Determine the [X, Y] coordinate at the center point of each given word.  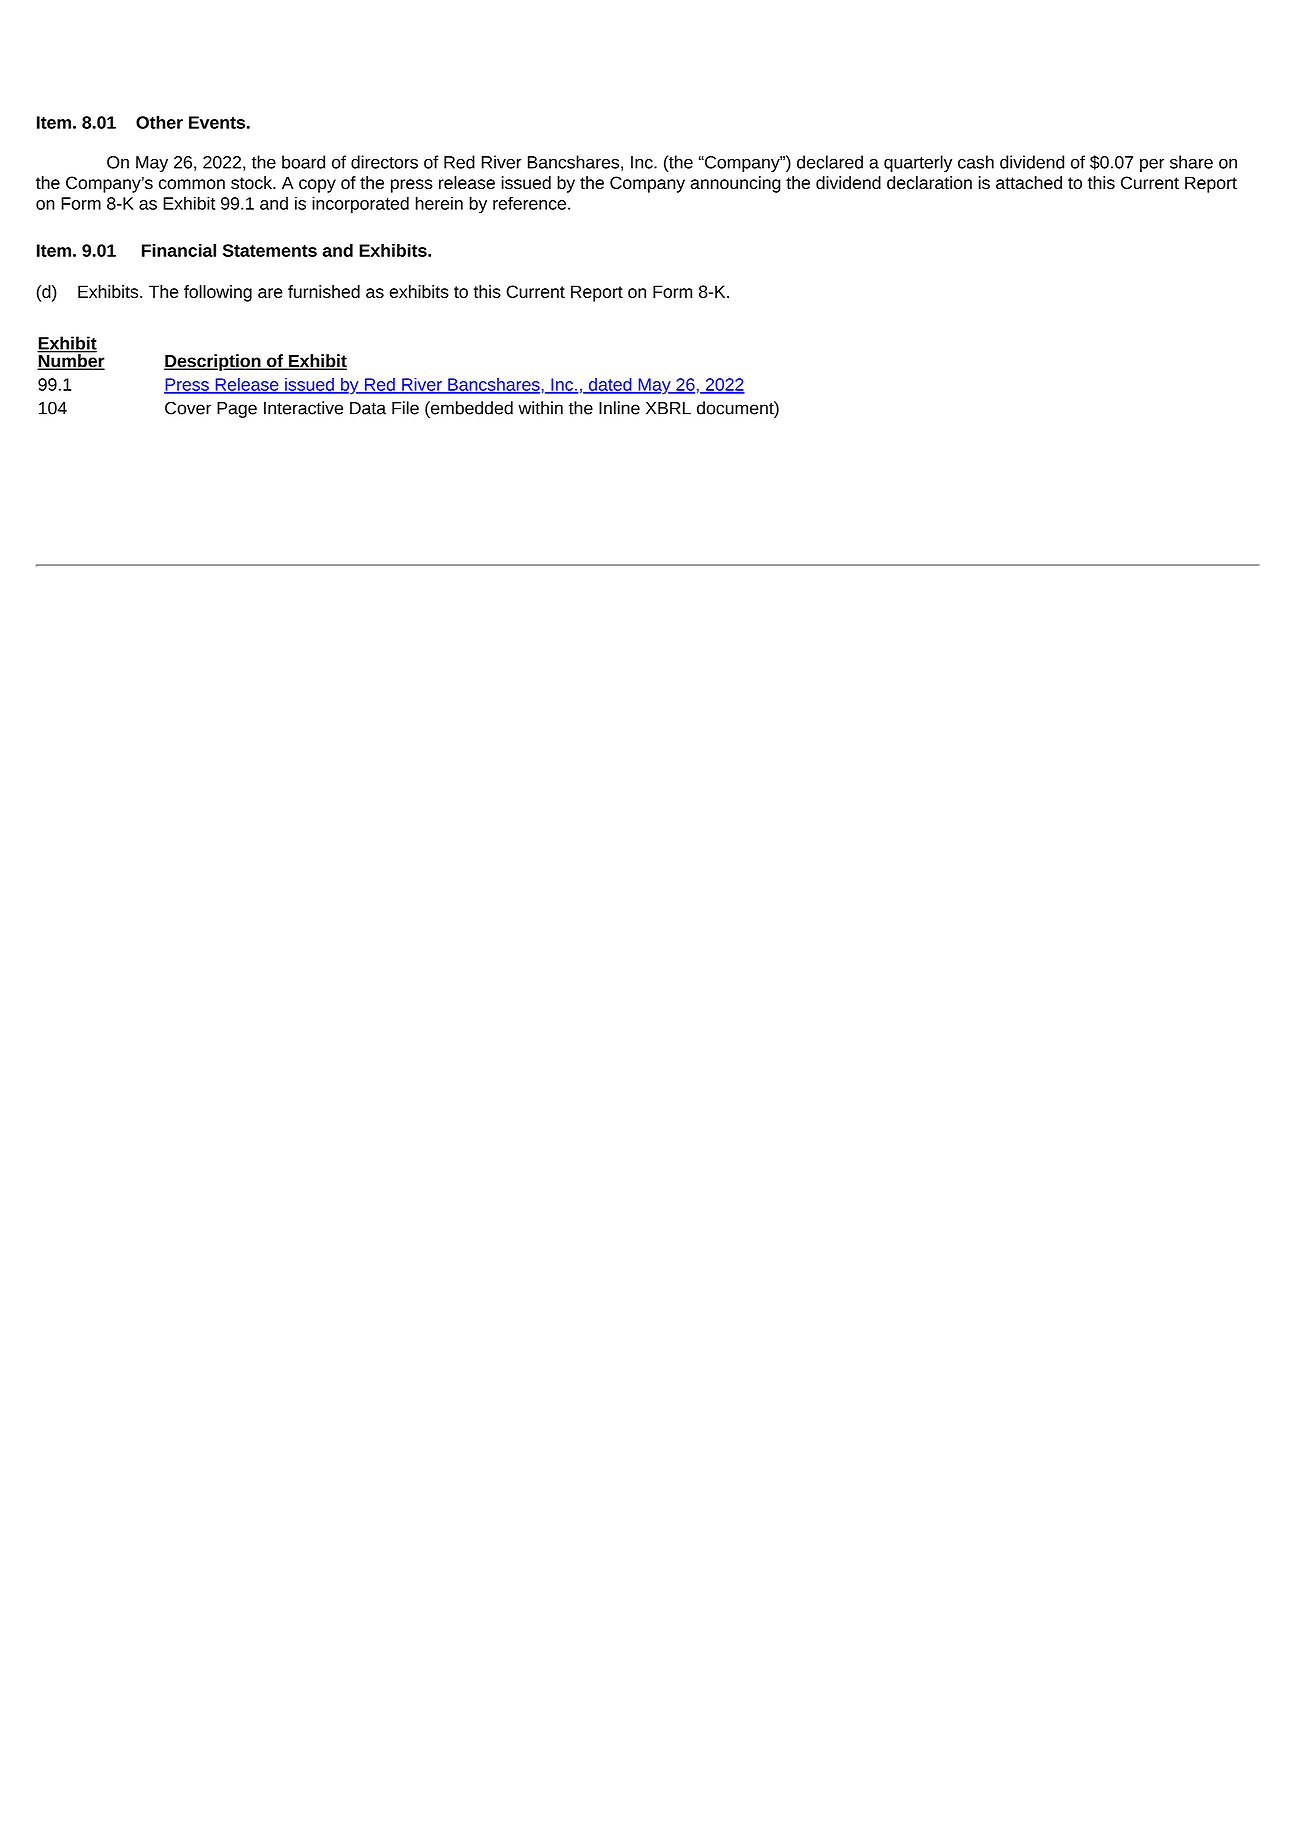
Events [217, 122]
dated [609, 385]
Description [213, 362]
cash [976, 162]
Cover [188, 408]
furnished [324, 291]
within [540, 408]
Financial [179, 250]
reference [529, 203]
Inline [619, 408]
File [405, 408]
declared [830, 162]
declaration [929, 182]
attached [1029, 182]
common [192, 184]
